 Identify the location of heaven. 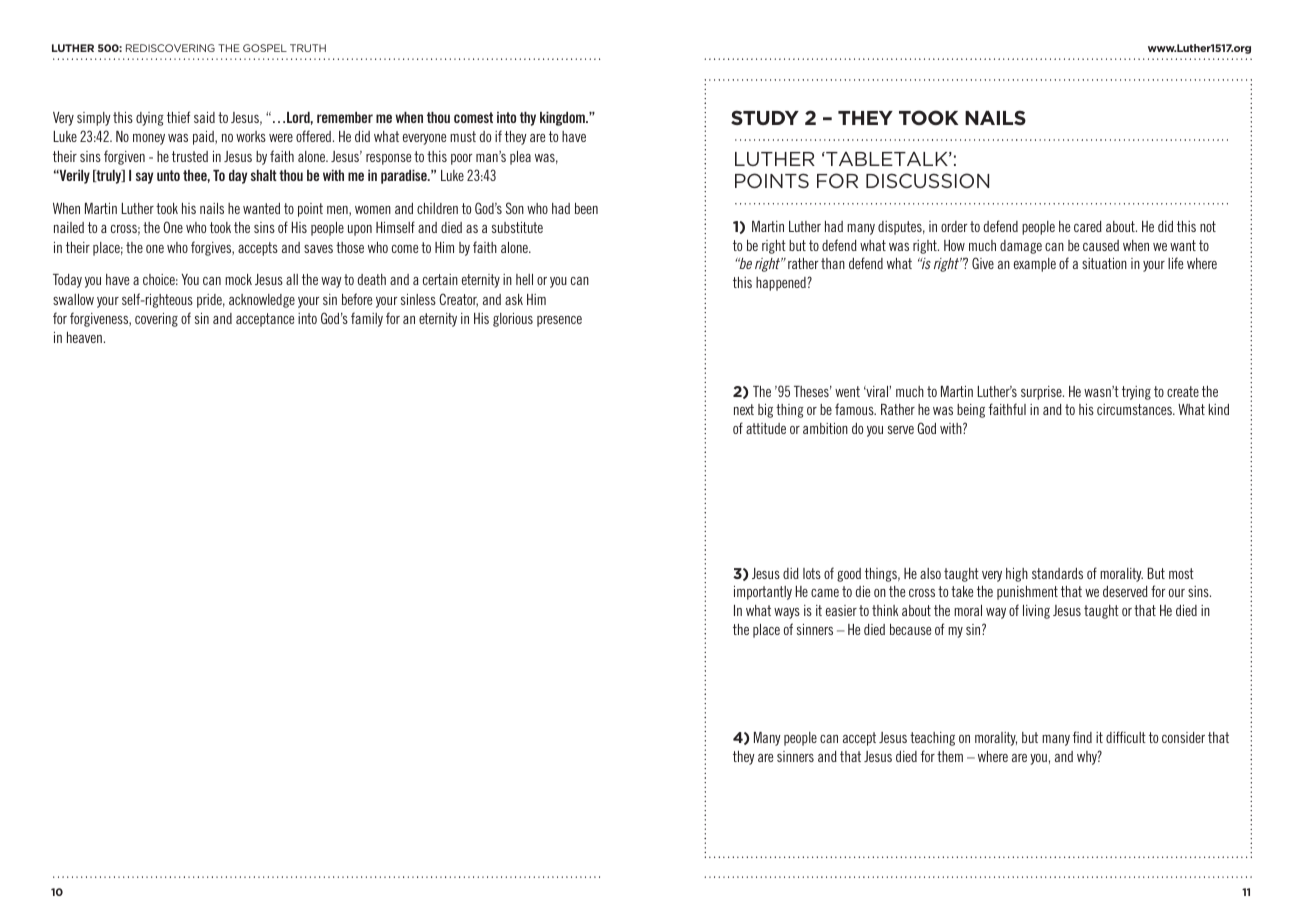
(84, 337).
